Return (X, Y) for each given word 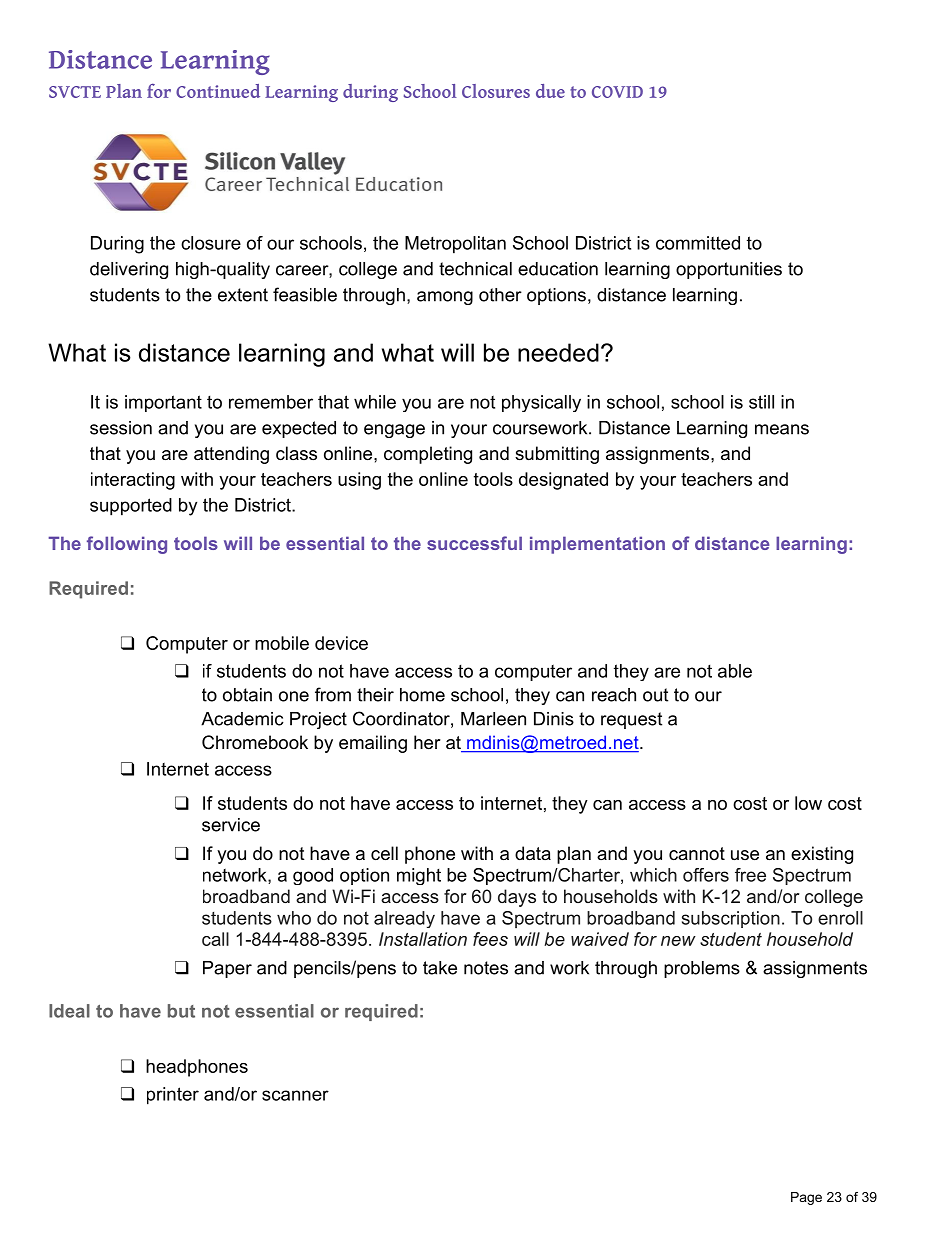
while (375, 402)
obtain (247, 695)
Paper (227, 969)
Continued (218, 91)
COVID (617, 92)
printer (173, 1096)
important (163, 403)
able (735, 671)
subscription (731, 919)
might (419, 876)
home (422, 695)
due (550, 91)
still (761, 402)
